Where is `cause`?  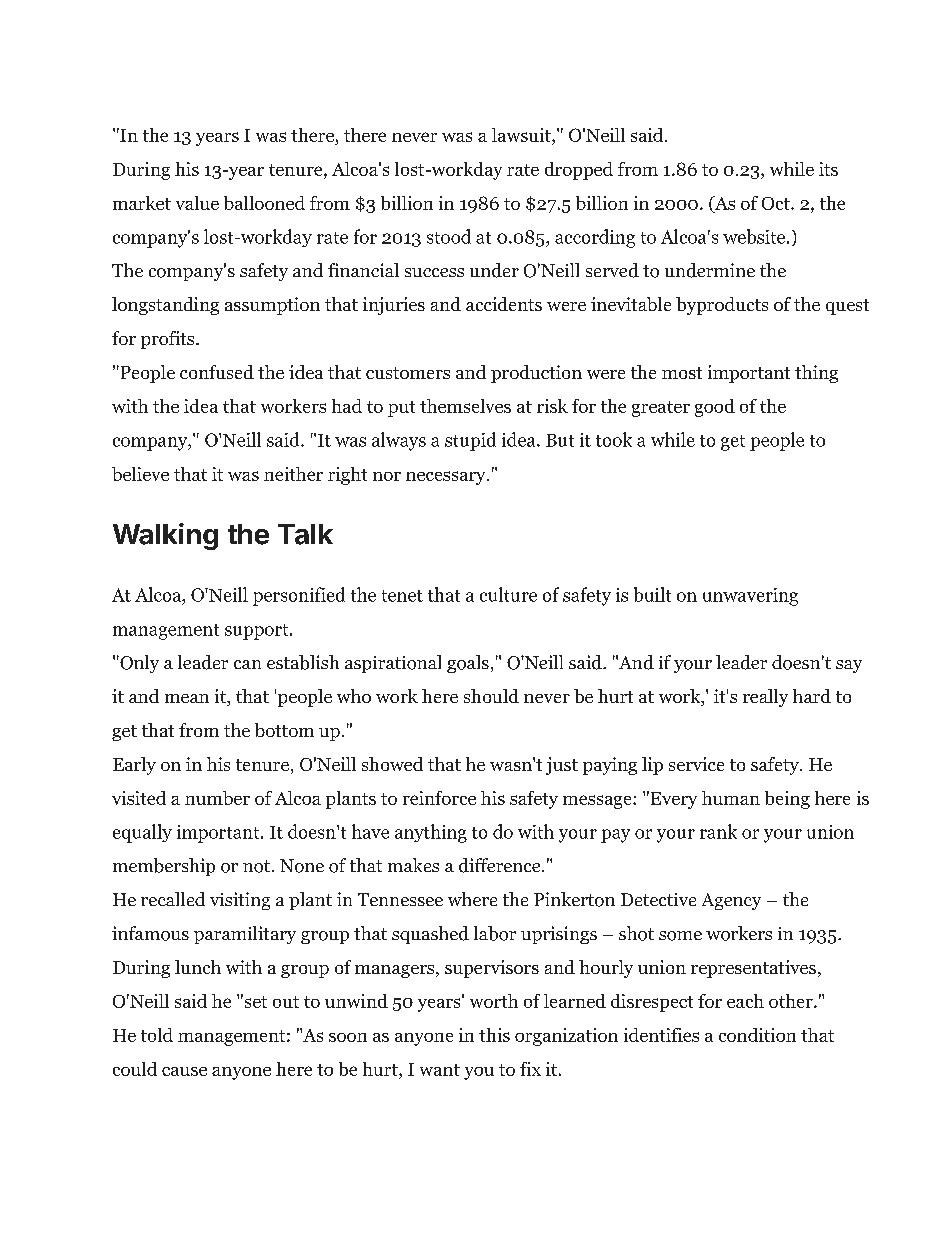
cause is located at coordinates (184, 1071).
